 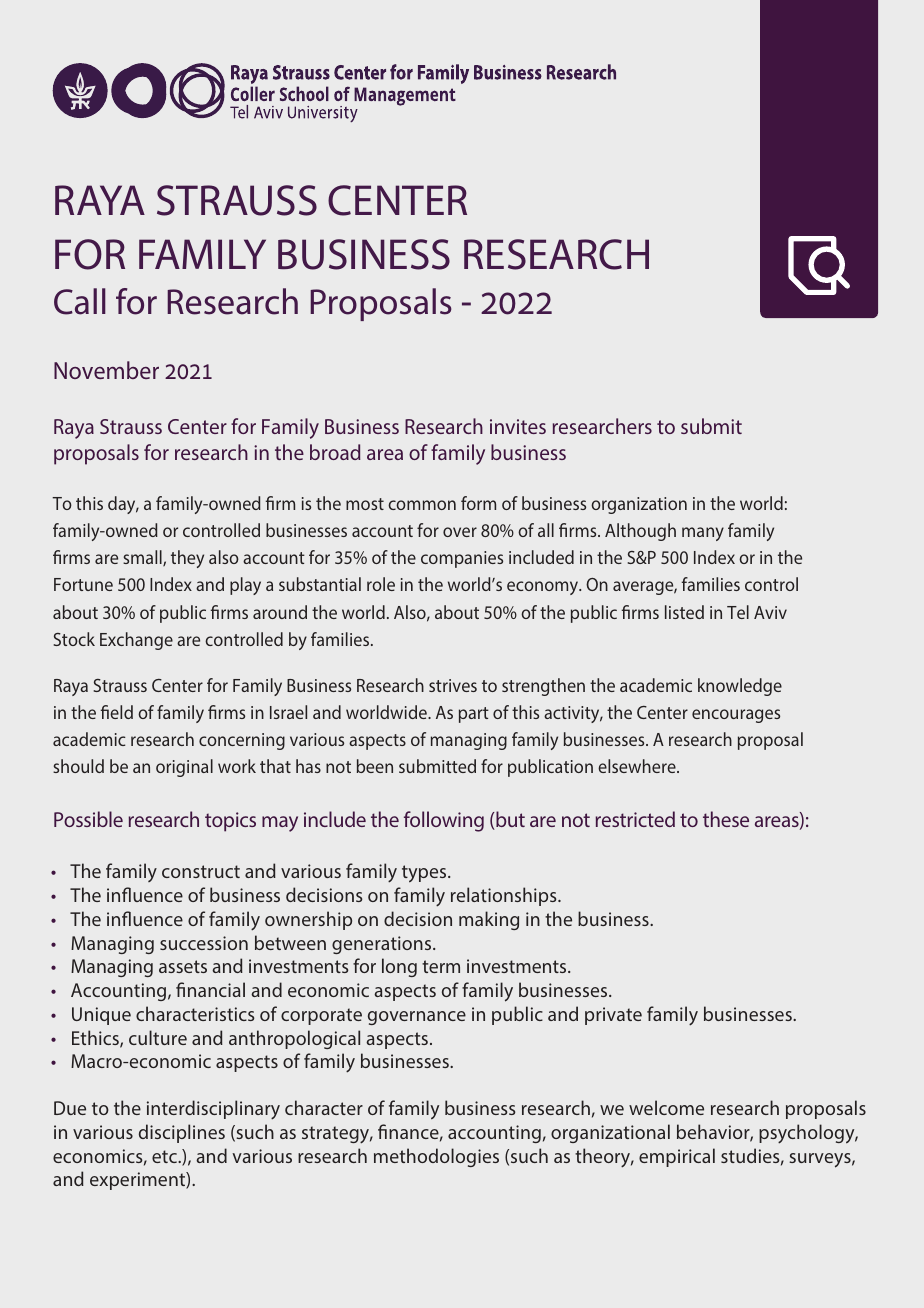 What do you see at coordinates (474, 715) in the document?
I see `part` at bounding box center [474, 715].
